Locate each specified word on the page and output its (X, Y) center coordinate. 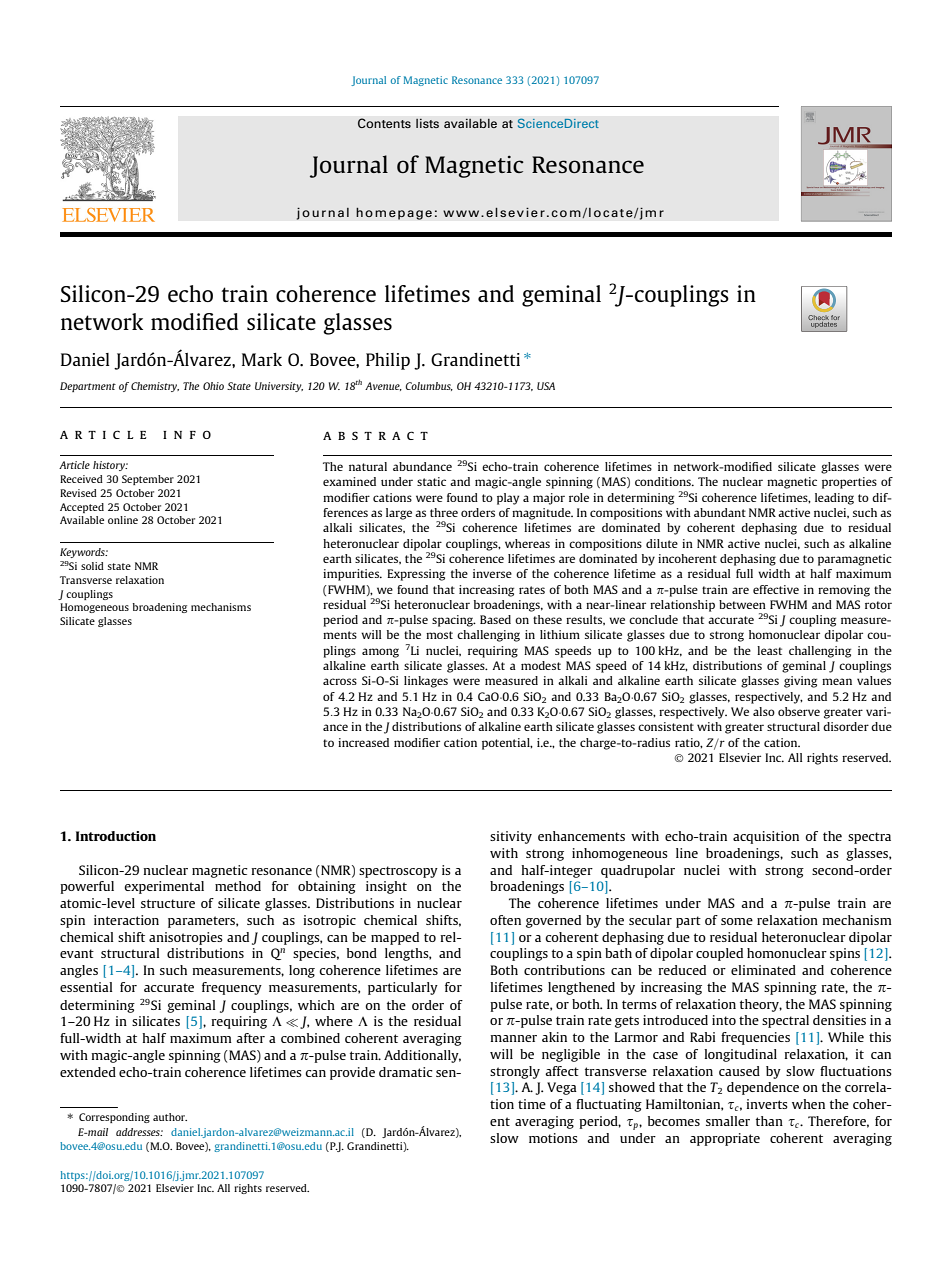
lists (427, 123)
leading (834, 499)
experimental (164, 887)
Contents (384, 123)
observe (799, 711)
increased (363, 742)
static (431, 481)
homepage (394, 213)
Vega (562, 1088)
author (170, 1117)
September (148, 480)
